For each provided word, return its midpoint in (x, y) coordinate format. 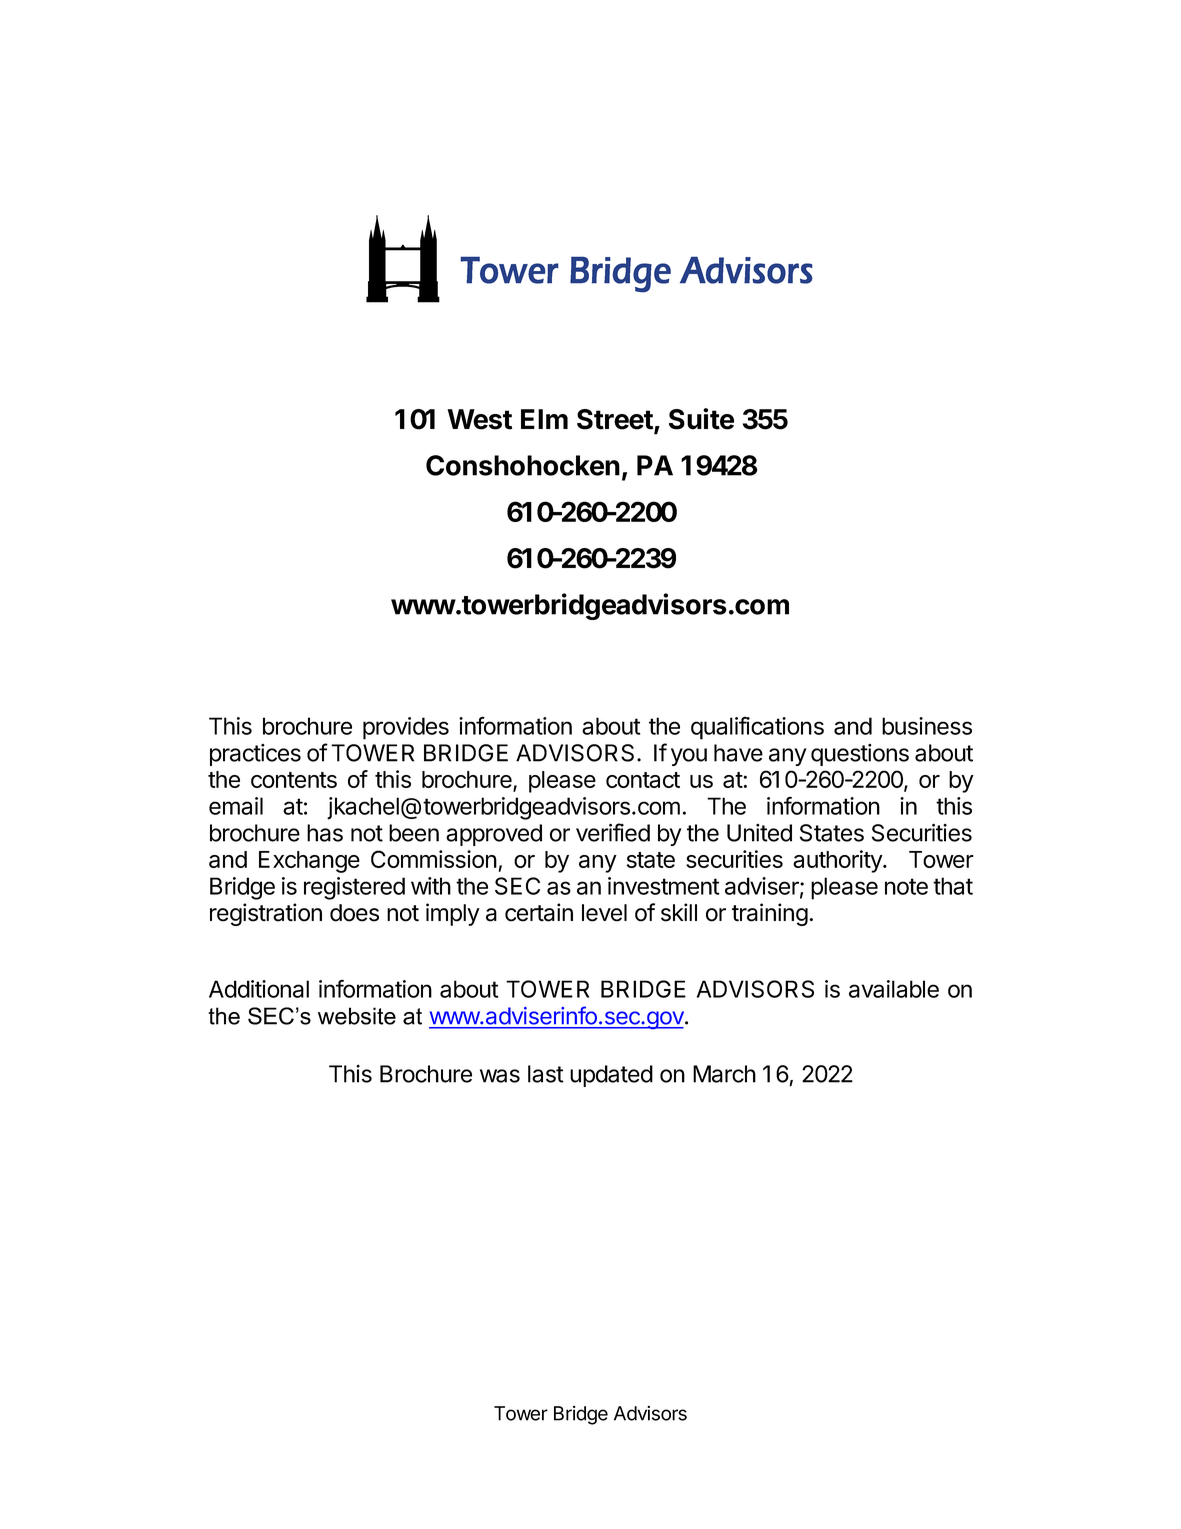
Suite (701, 419)
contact (643, 780)
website (357, 1016)
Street (616, 420)
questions (860, 755)
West (479, 419)
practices (255, 755)
